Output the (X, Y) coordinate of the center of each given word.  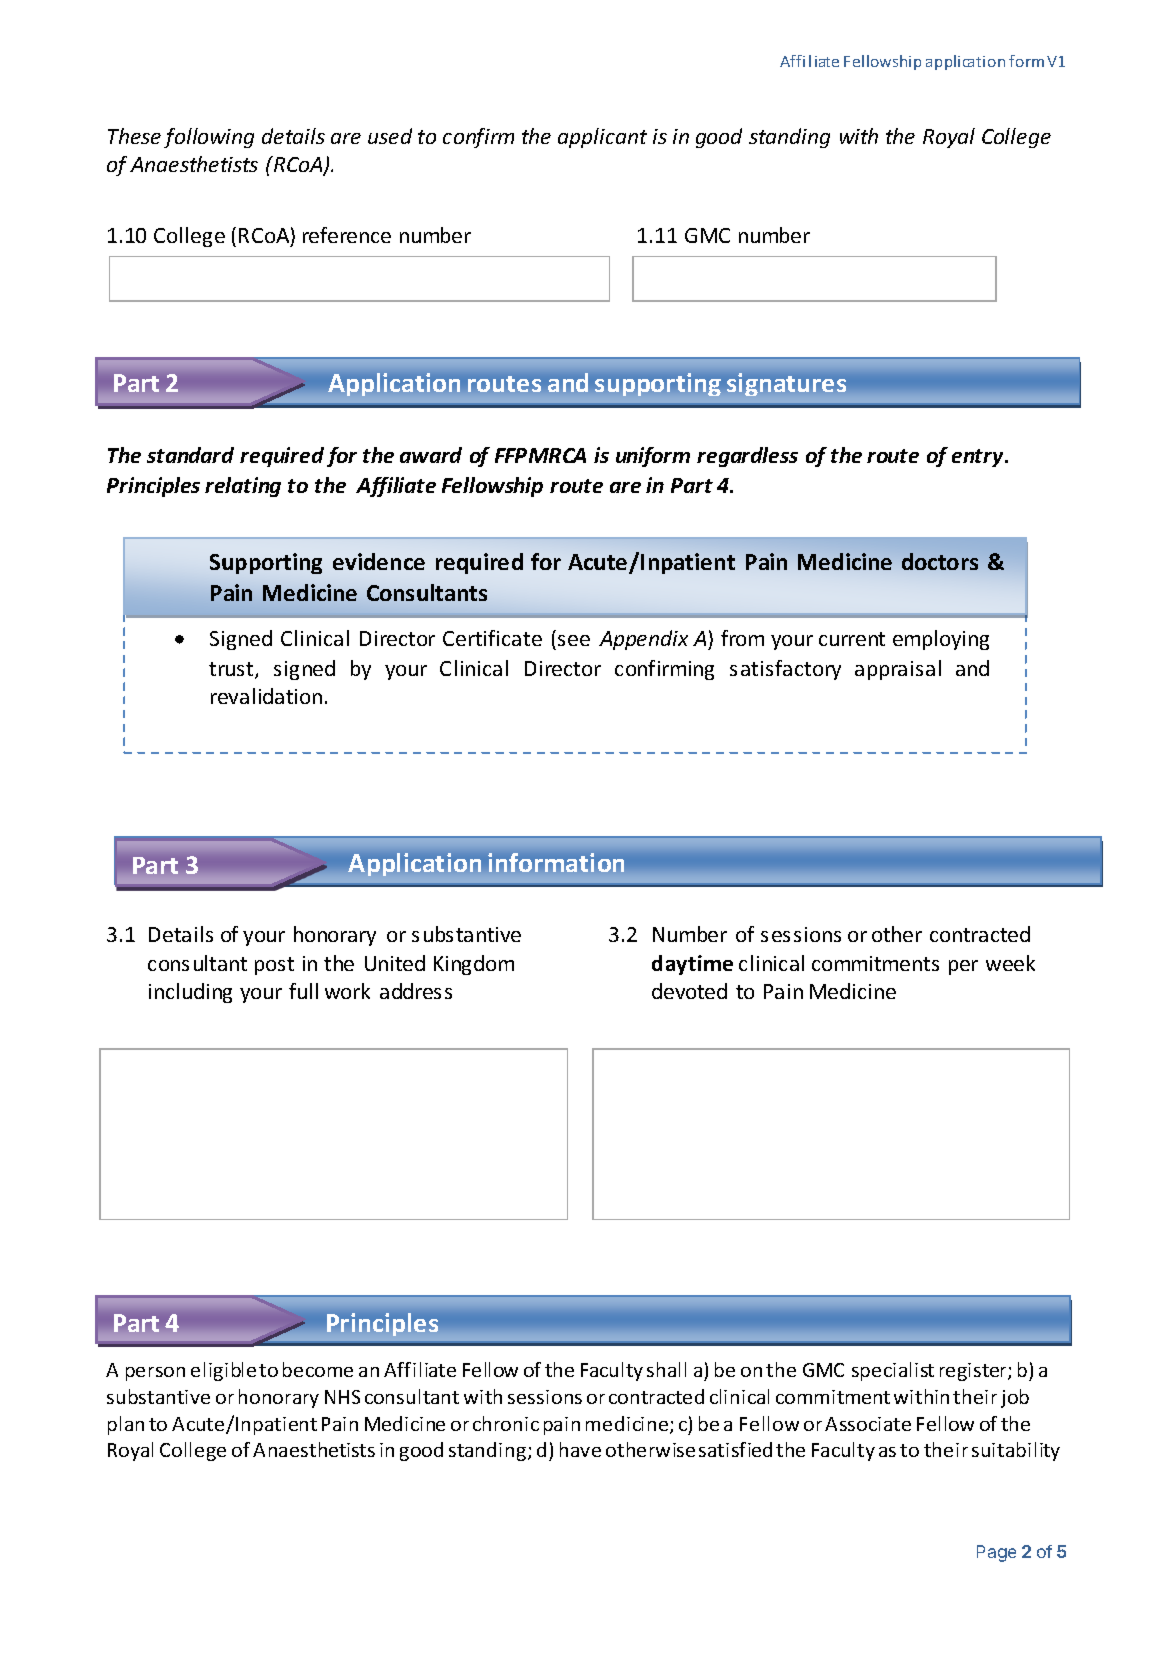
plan (126, 1425)
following (209, 138)
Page (996, 1553)
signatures (786, 384)
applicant (602, 138)
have (580, 1449)
